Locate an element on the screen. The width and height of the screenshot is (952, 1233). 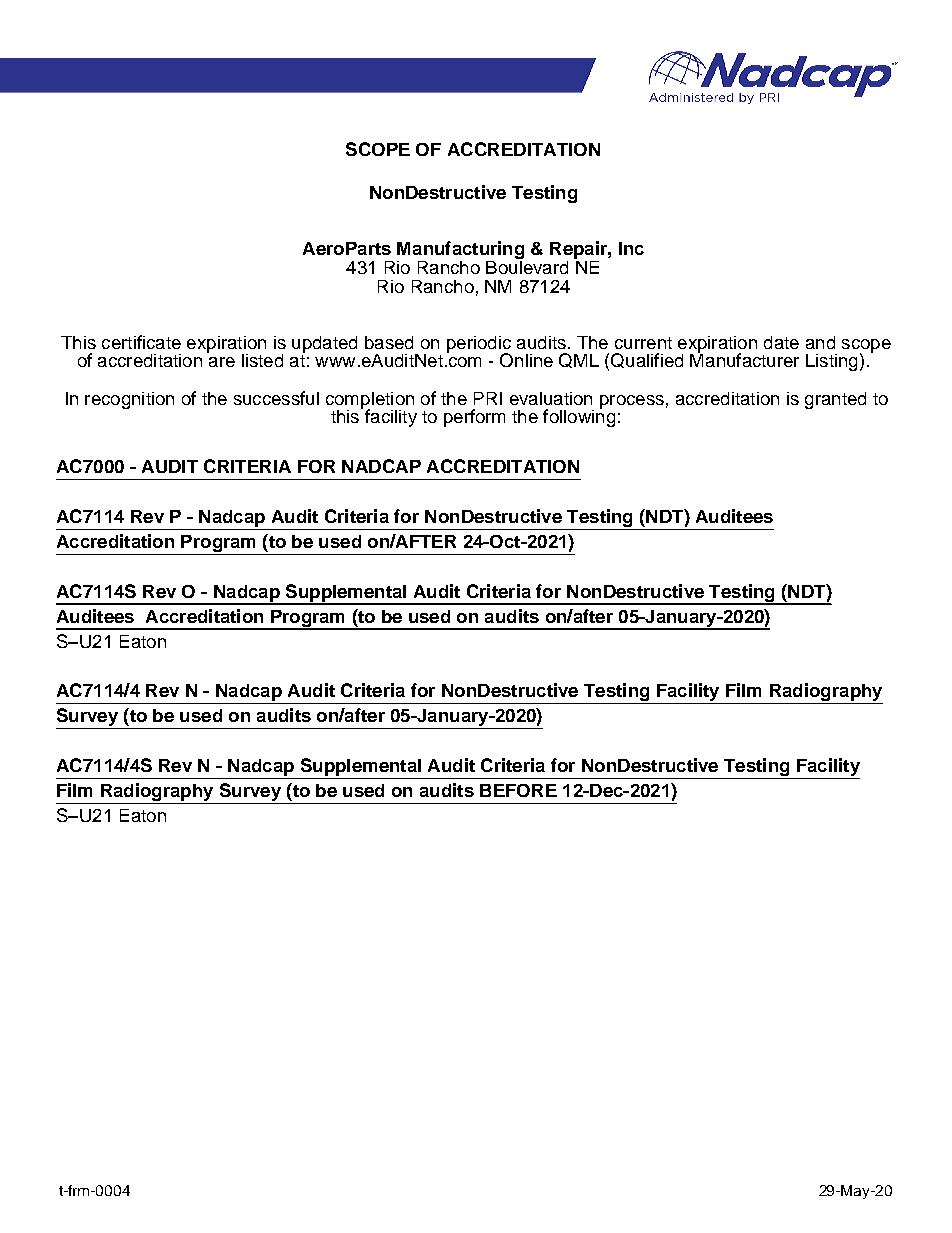
Manufacturing is located at coordinates (460, 251).
